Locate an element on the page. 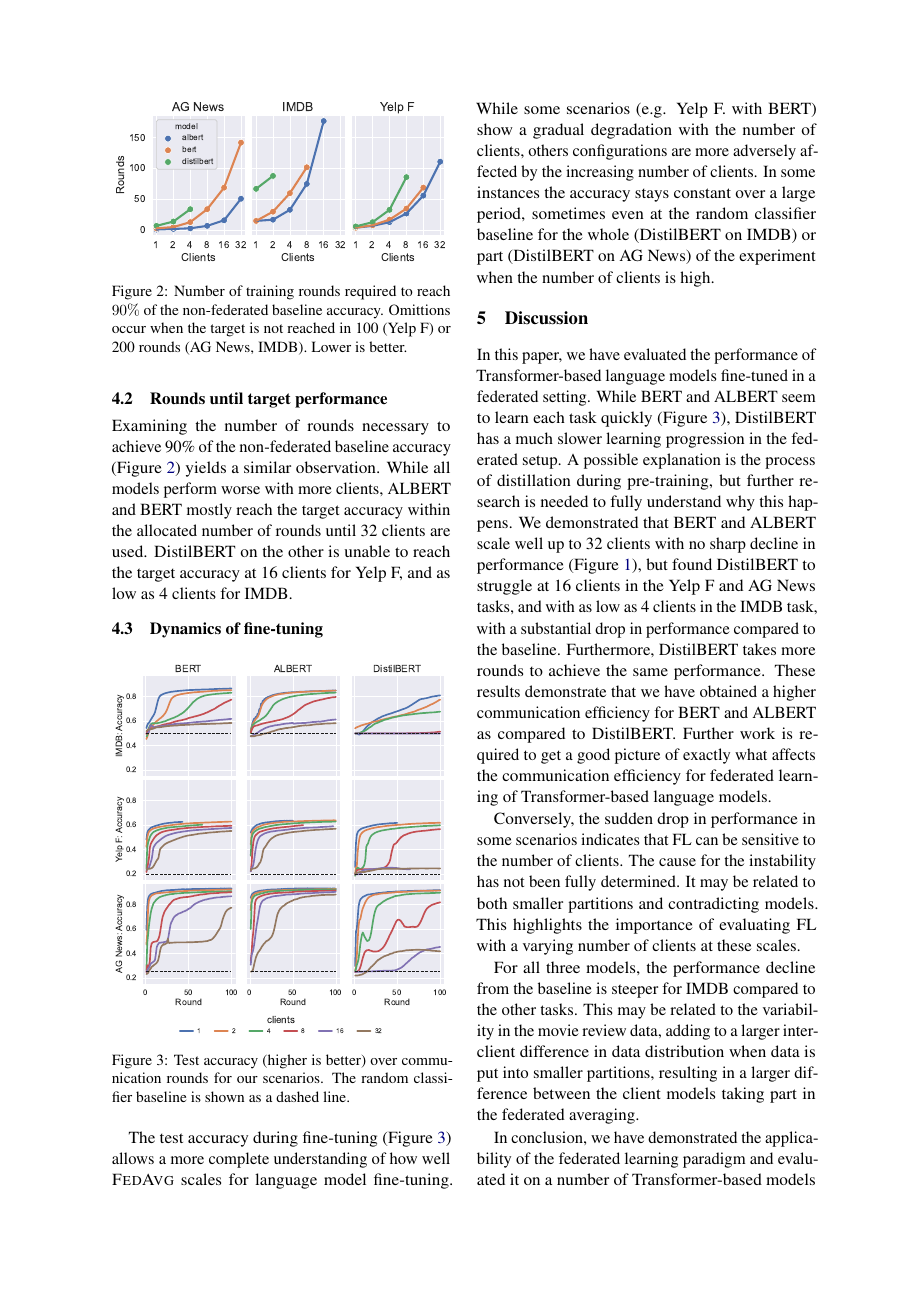  complete is located at coordinates (239, 1160).
